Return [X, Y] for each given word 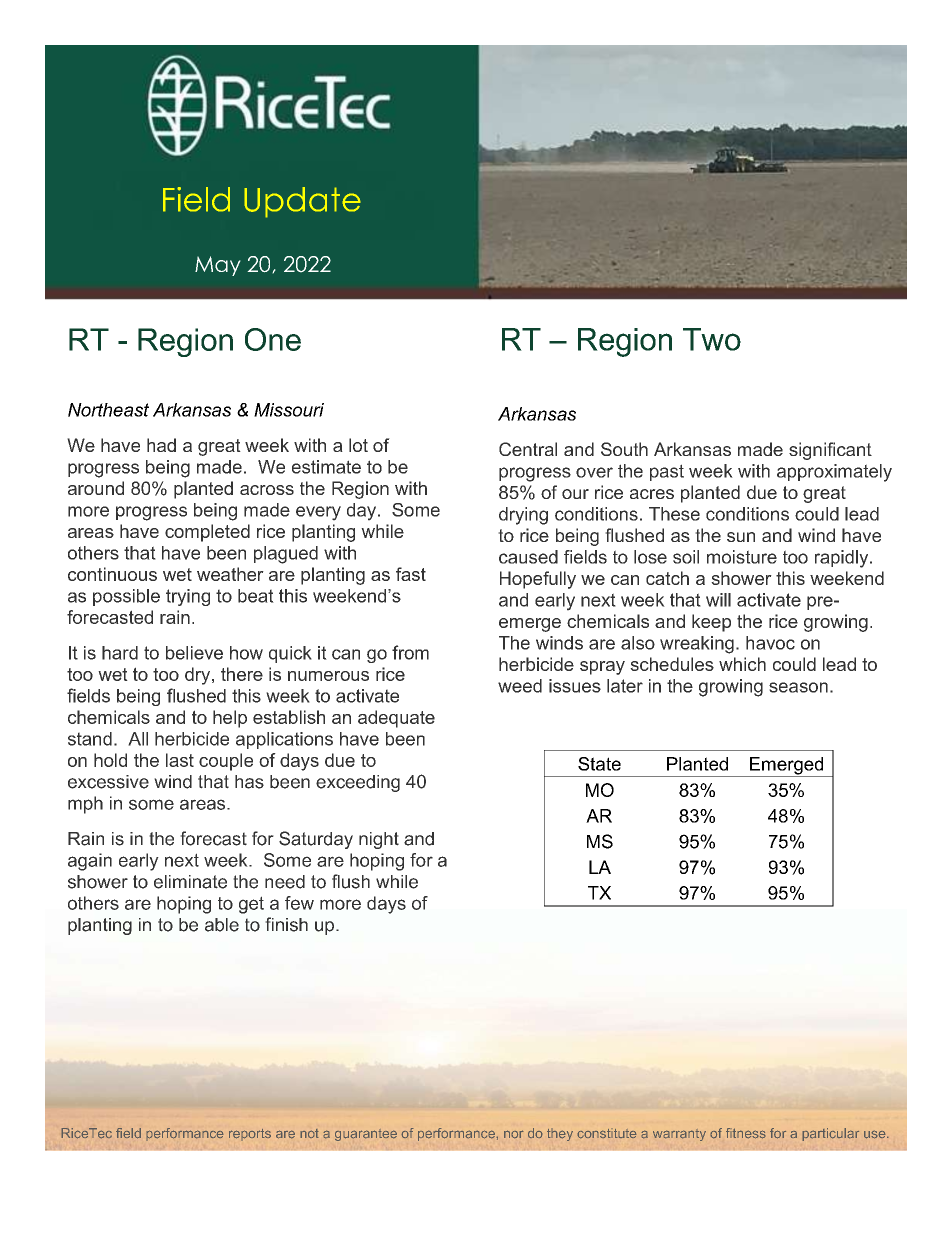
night [379, 840]
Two [712, 339]
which [742, 664]
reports [250, 1135]
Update [302, 202]
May [218, 266]
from [410, 652]
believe [194, 653]
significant [830, 451]
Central [528, 449]
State [599, 764]
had [161, 445]
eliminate [190, 882]
